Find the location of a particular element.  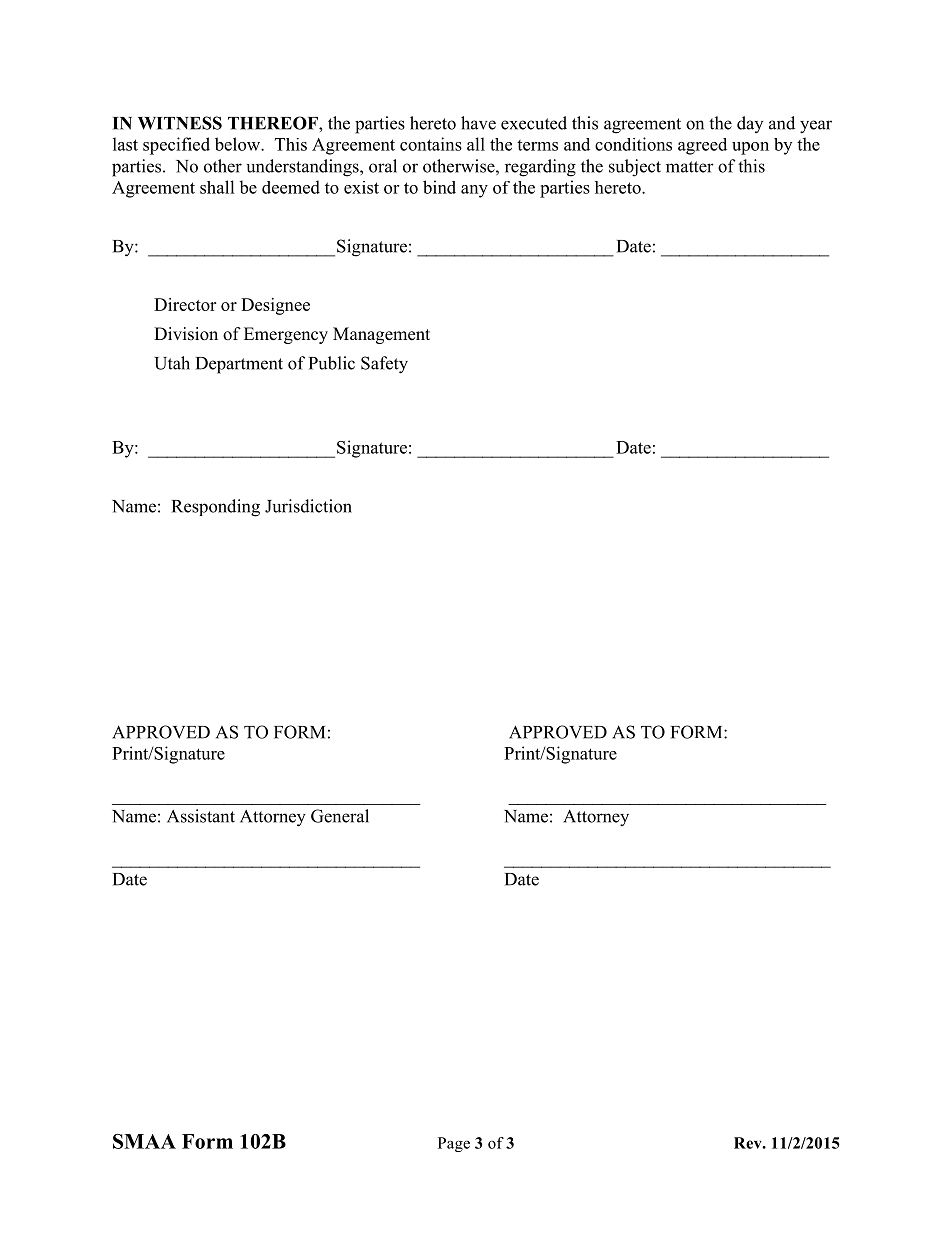

specified is located at coordinates (176, 146).
